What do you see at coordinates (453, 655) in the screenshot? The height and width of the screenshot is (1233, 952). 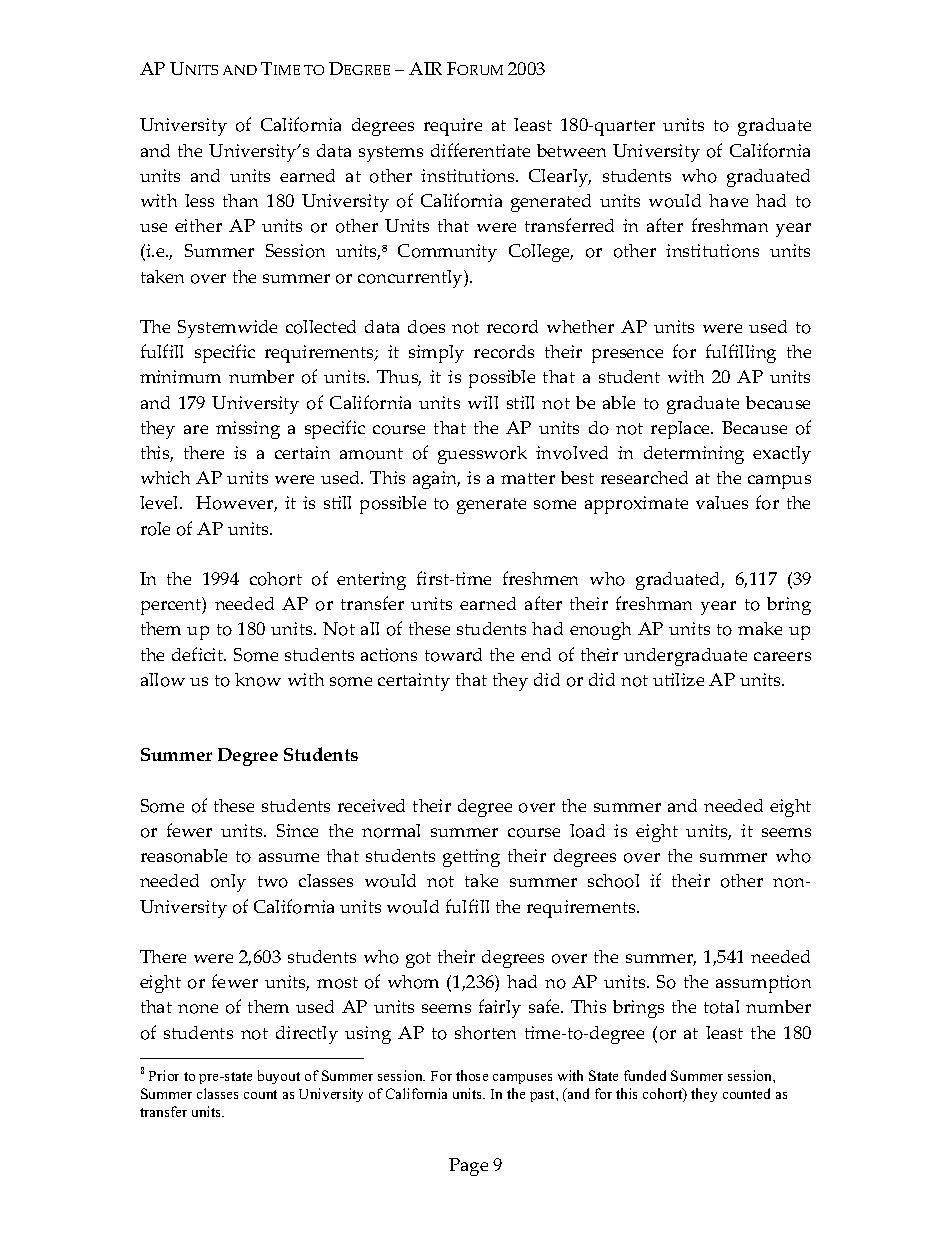 I see `toward` at bounding box center [453, 655].
